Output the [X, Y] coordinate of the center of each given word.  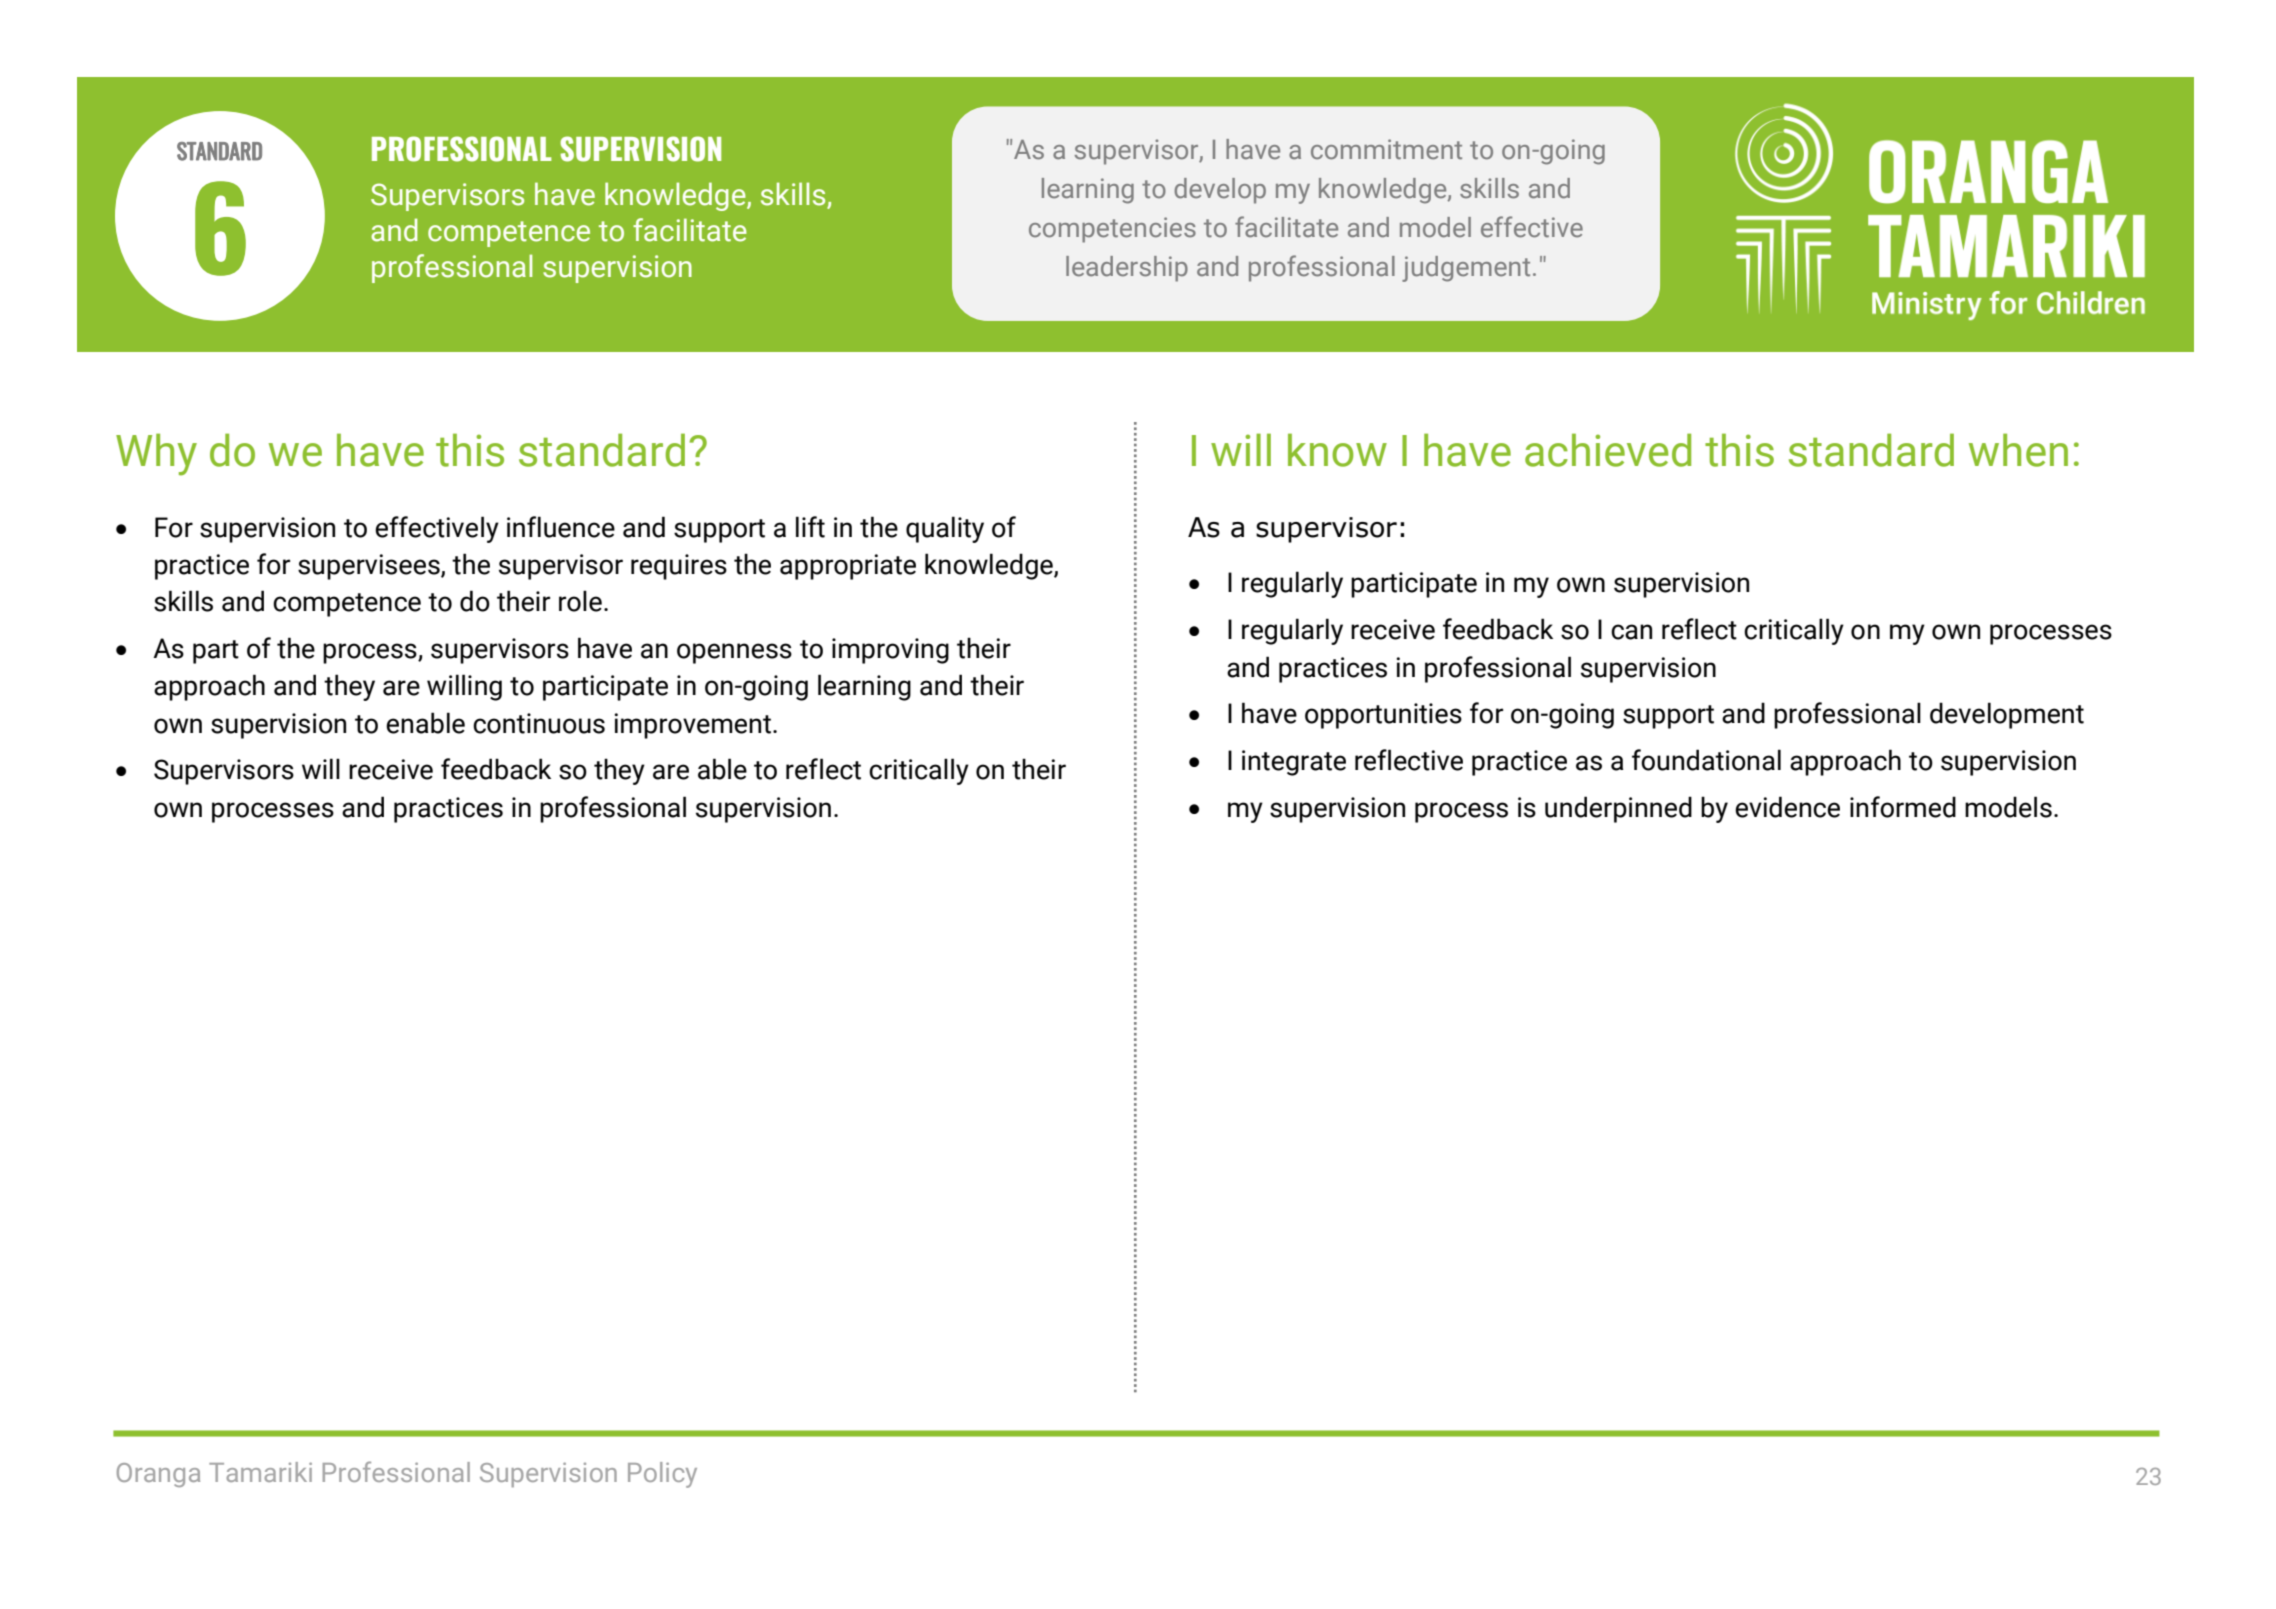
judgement [1466, 269]
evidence [1787, 807]
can [1631, 632]
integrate [1294, 763]
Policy [662, 1475]
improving [890, 651]
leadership [1127, 269]
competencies [1112, 230]
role [580, 601]
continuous [539, 723]
